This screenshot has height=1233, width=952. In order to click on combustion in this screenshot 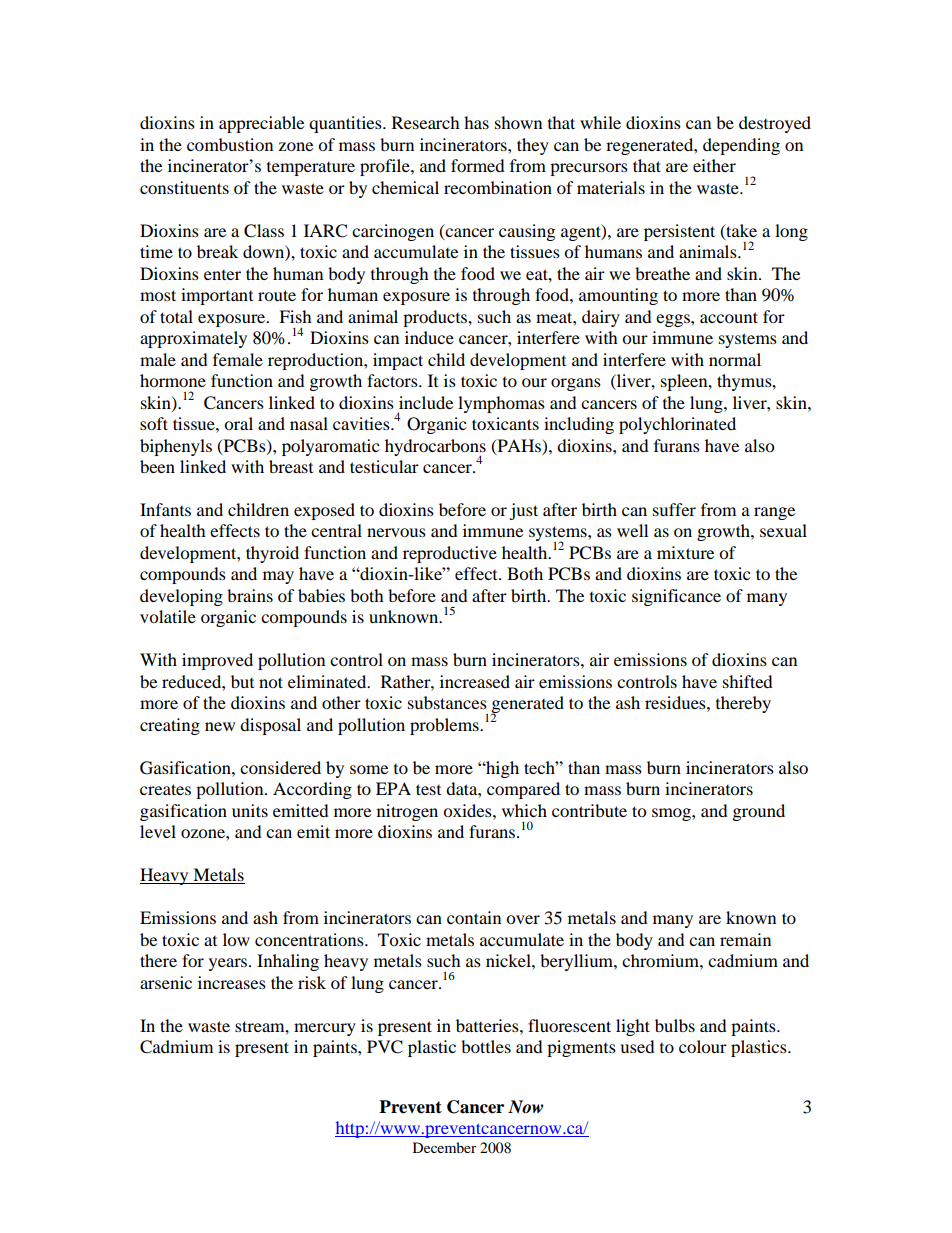, I will do `click(230, 144)`.
